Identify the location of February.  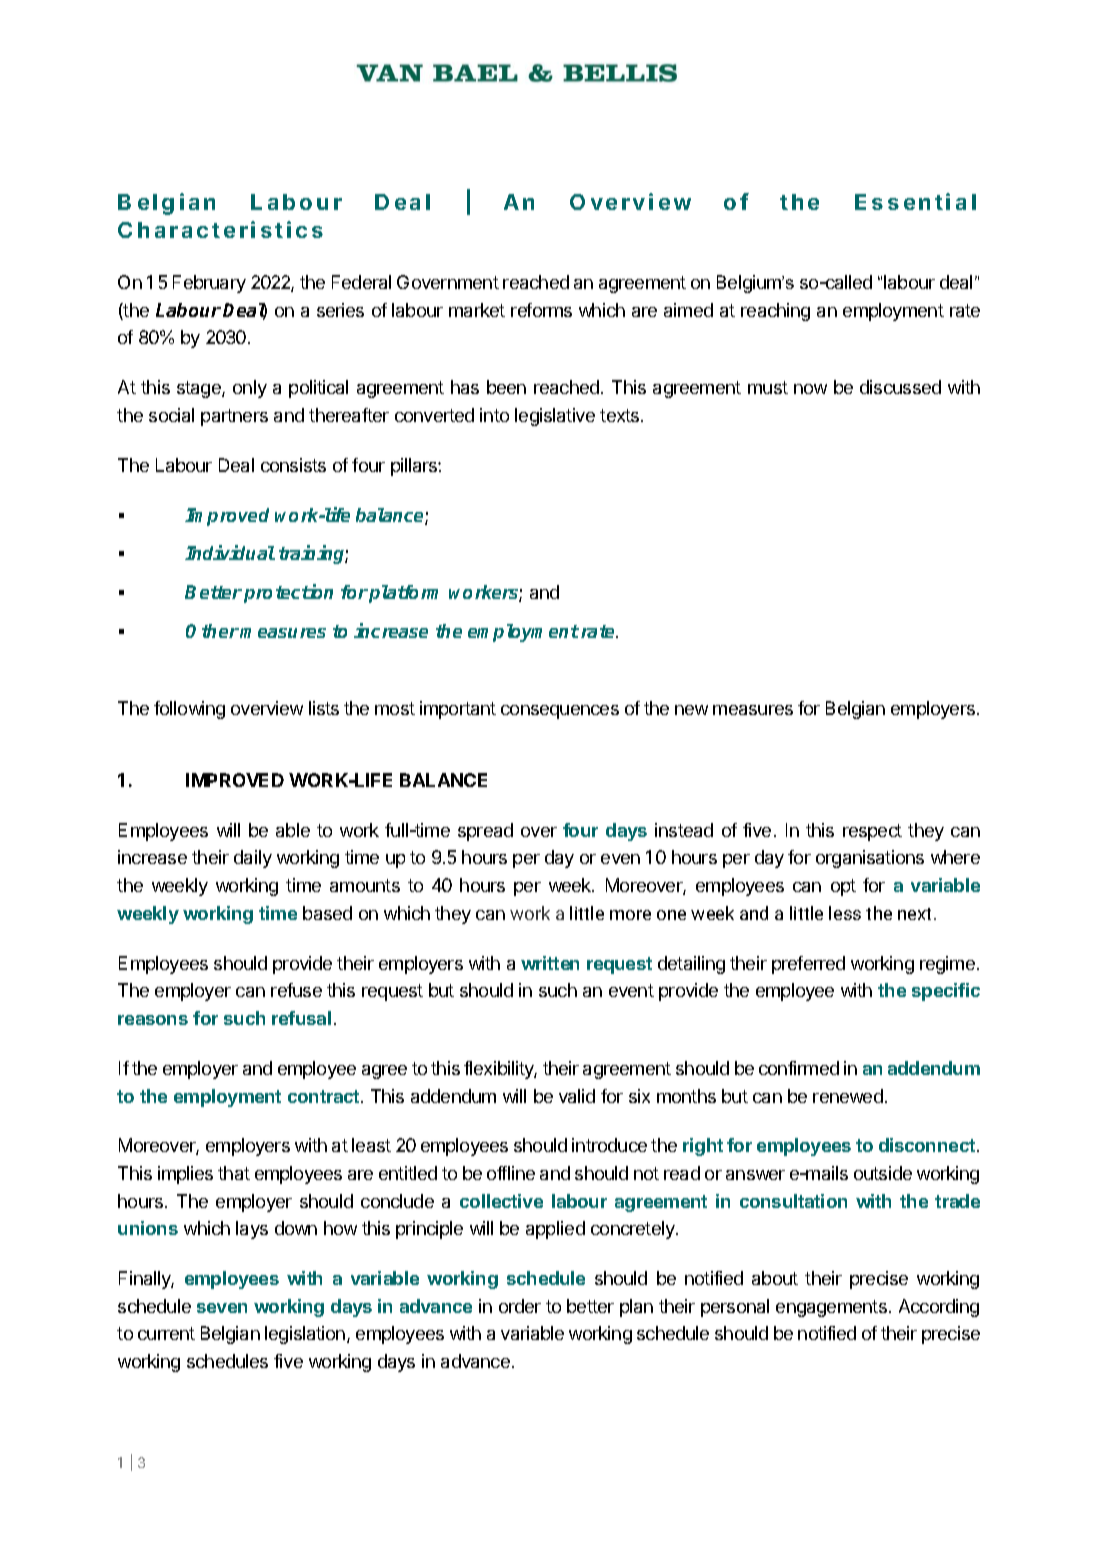
(209, 284).
